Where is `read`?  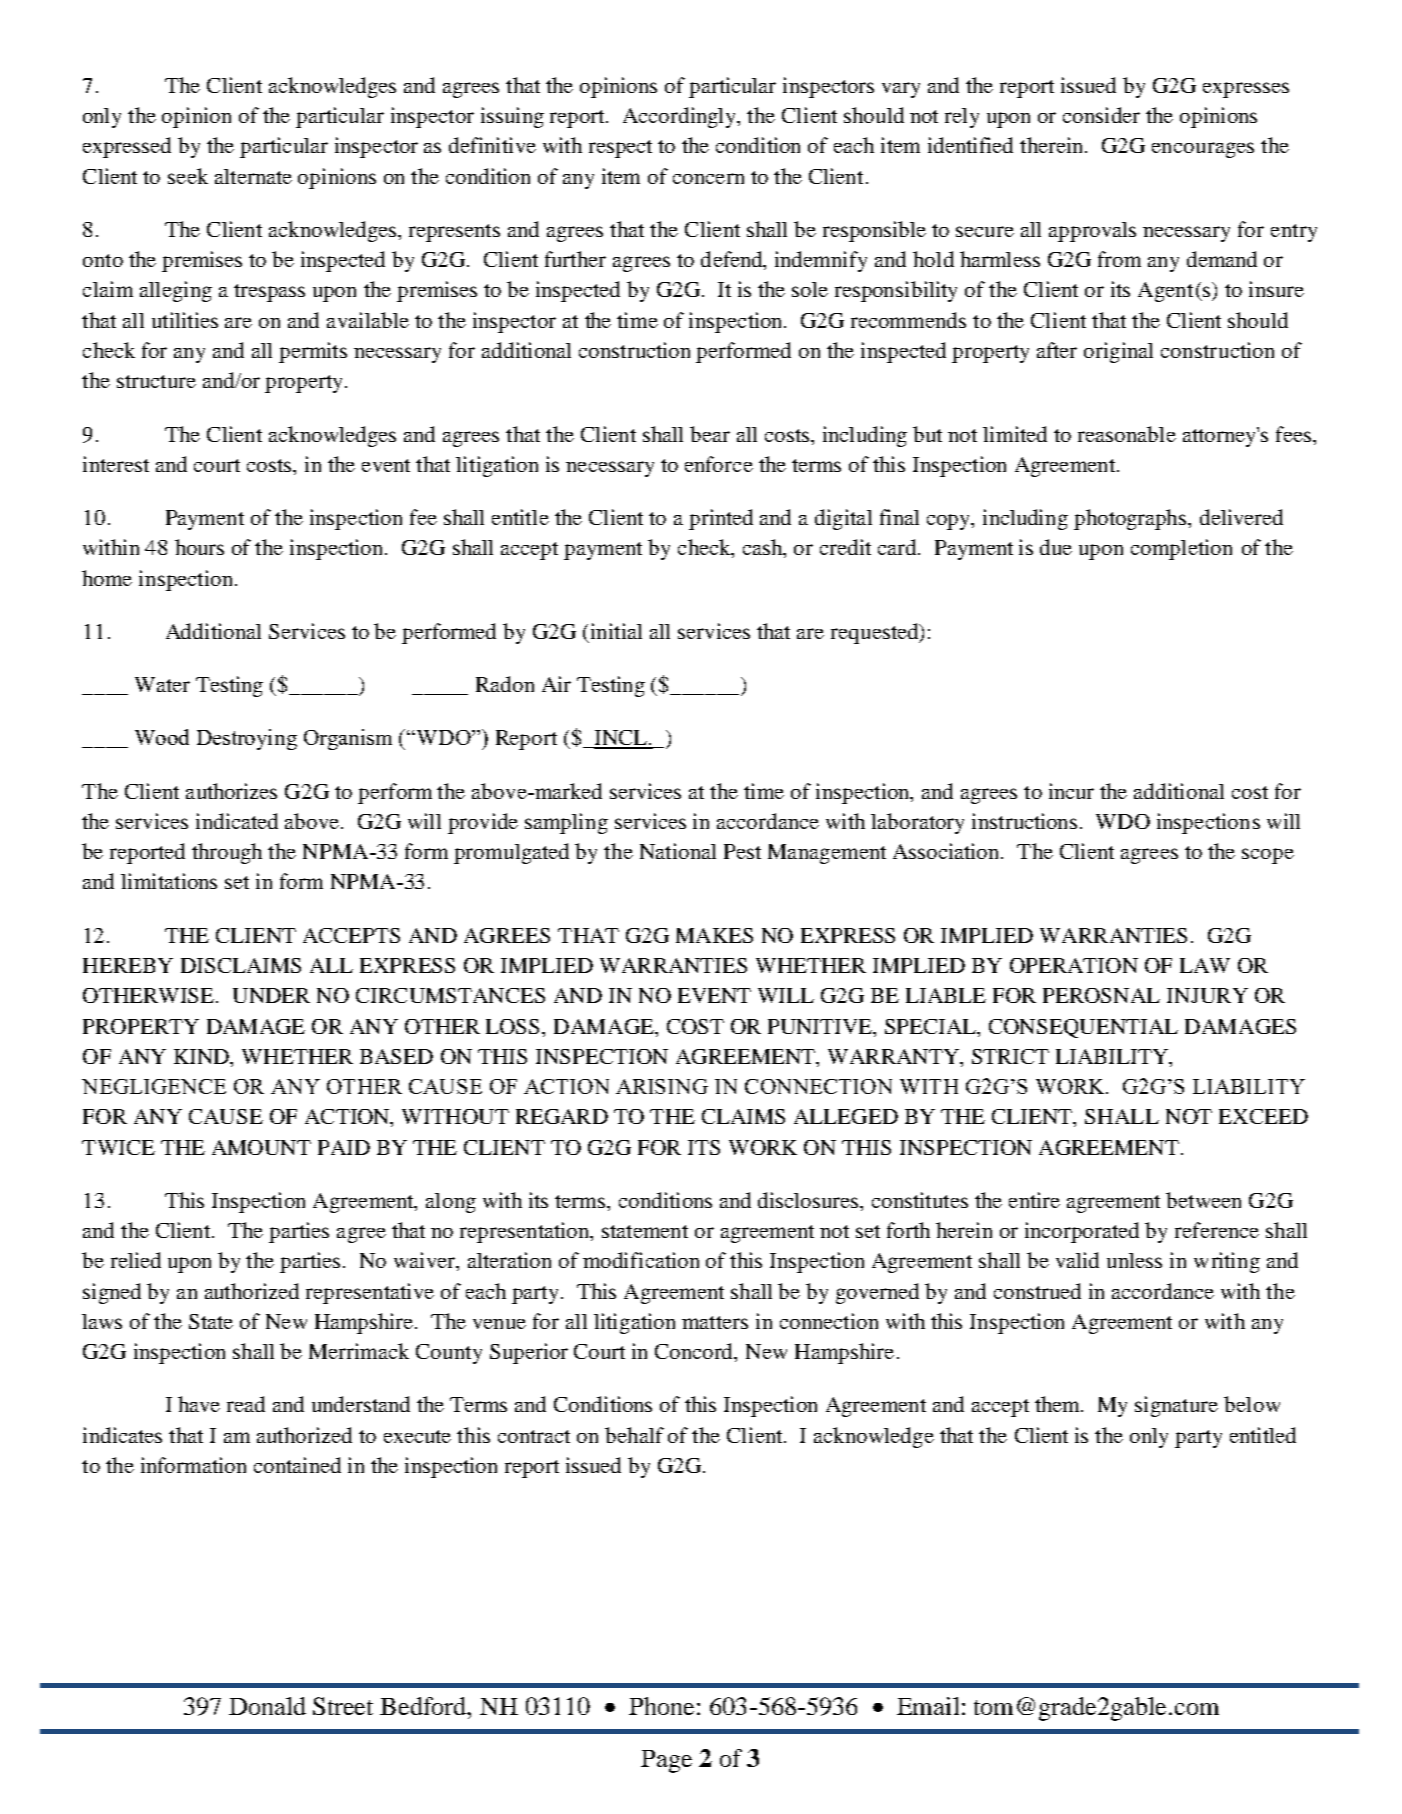 read is located at coordinates (246, 1404).
